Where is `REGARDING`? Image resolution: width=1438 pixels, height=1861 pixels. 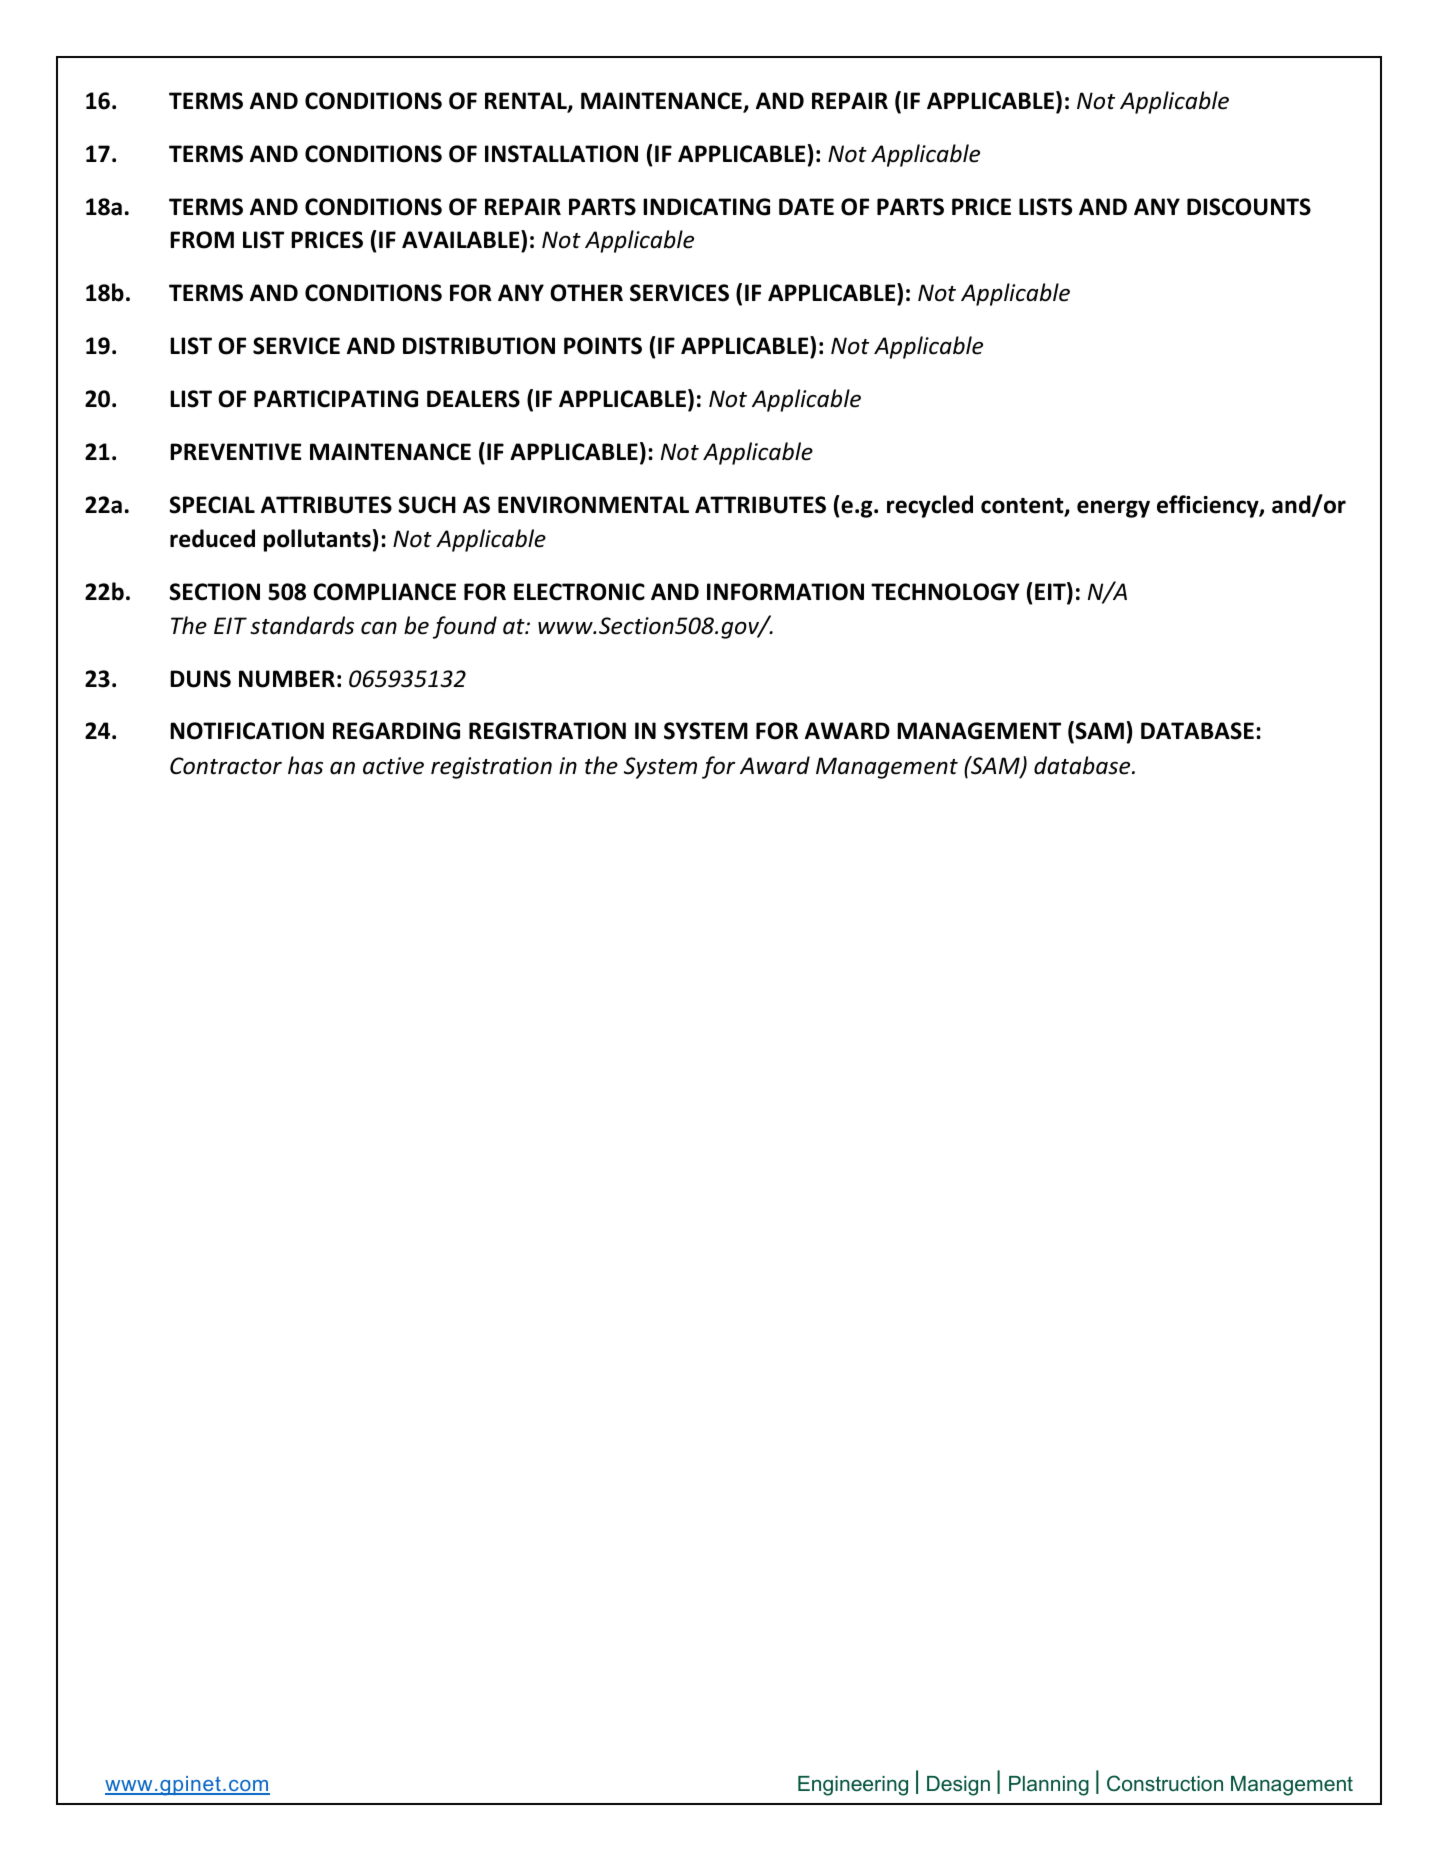 REGARDING is located at coordinates (396, 731).
